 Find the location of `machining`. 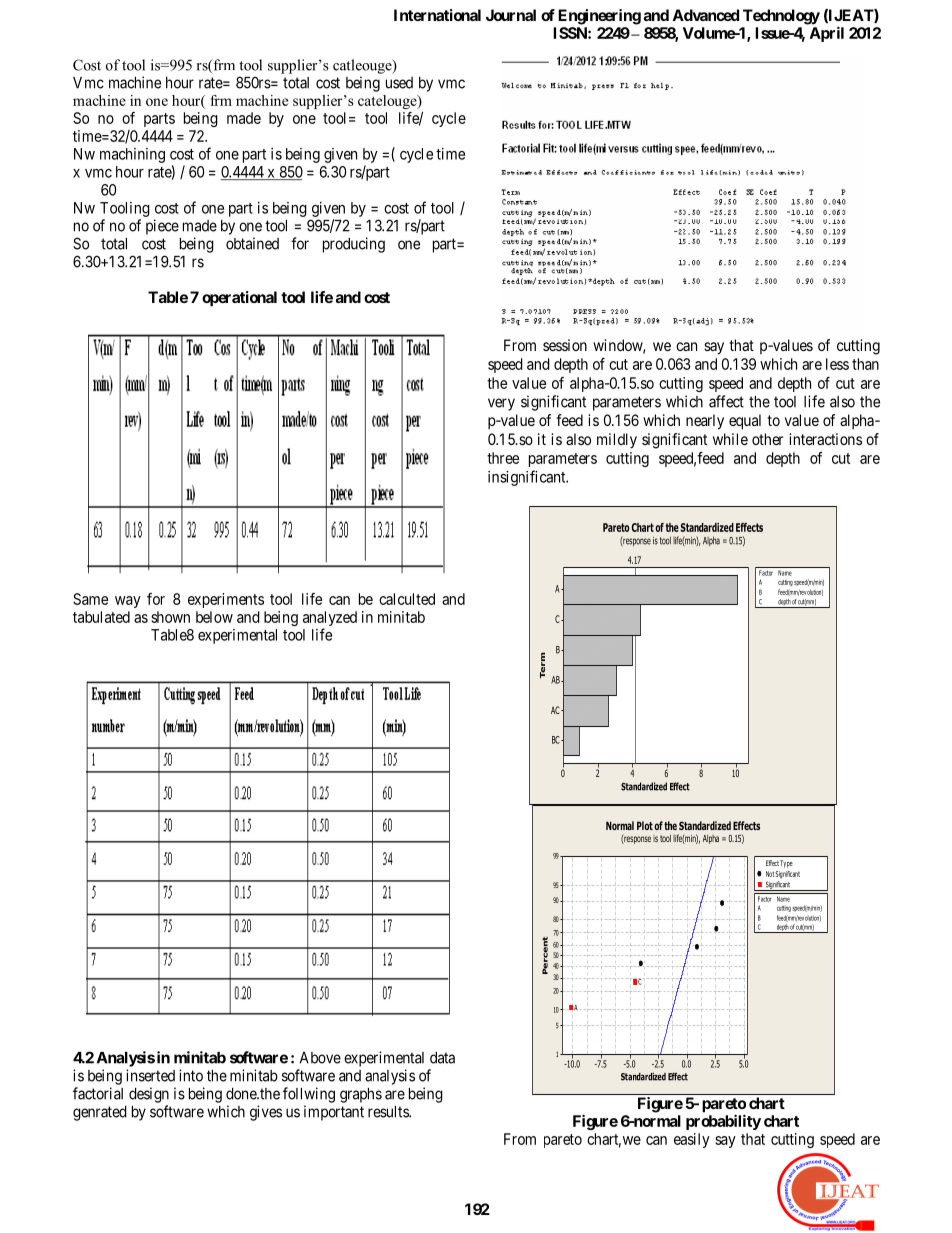

machining is located at coordinates (132, 155).
